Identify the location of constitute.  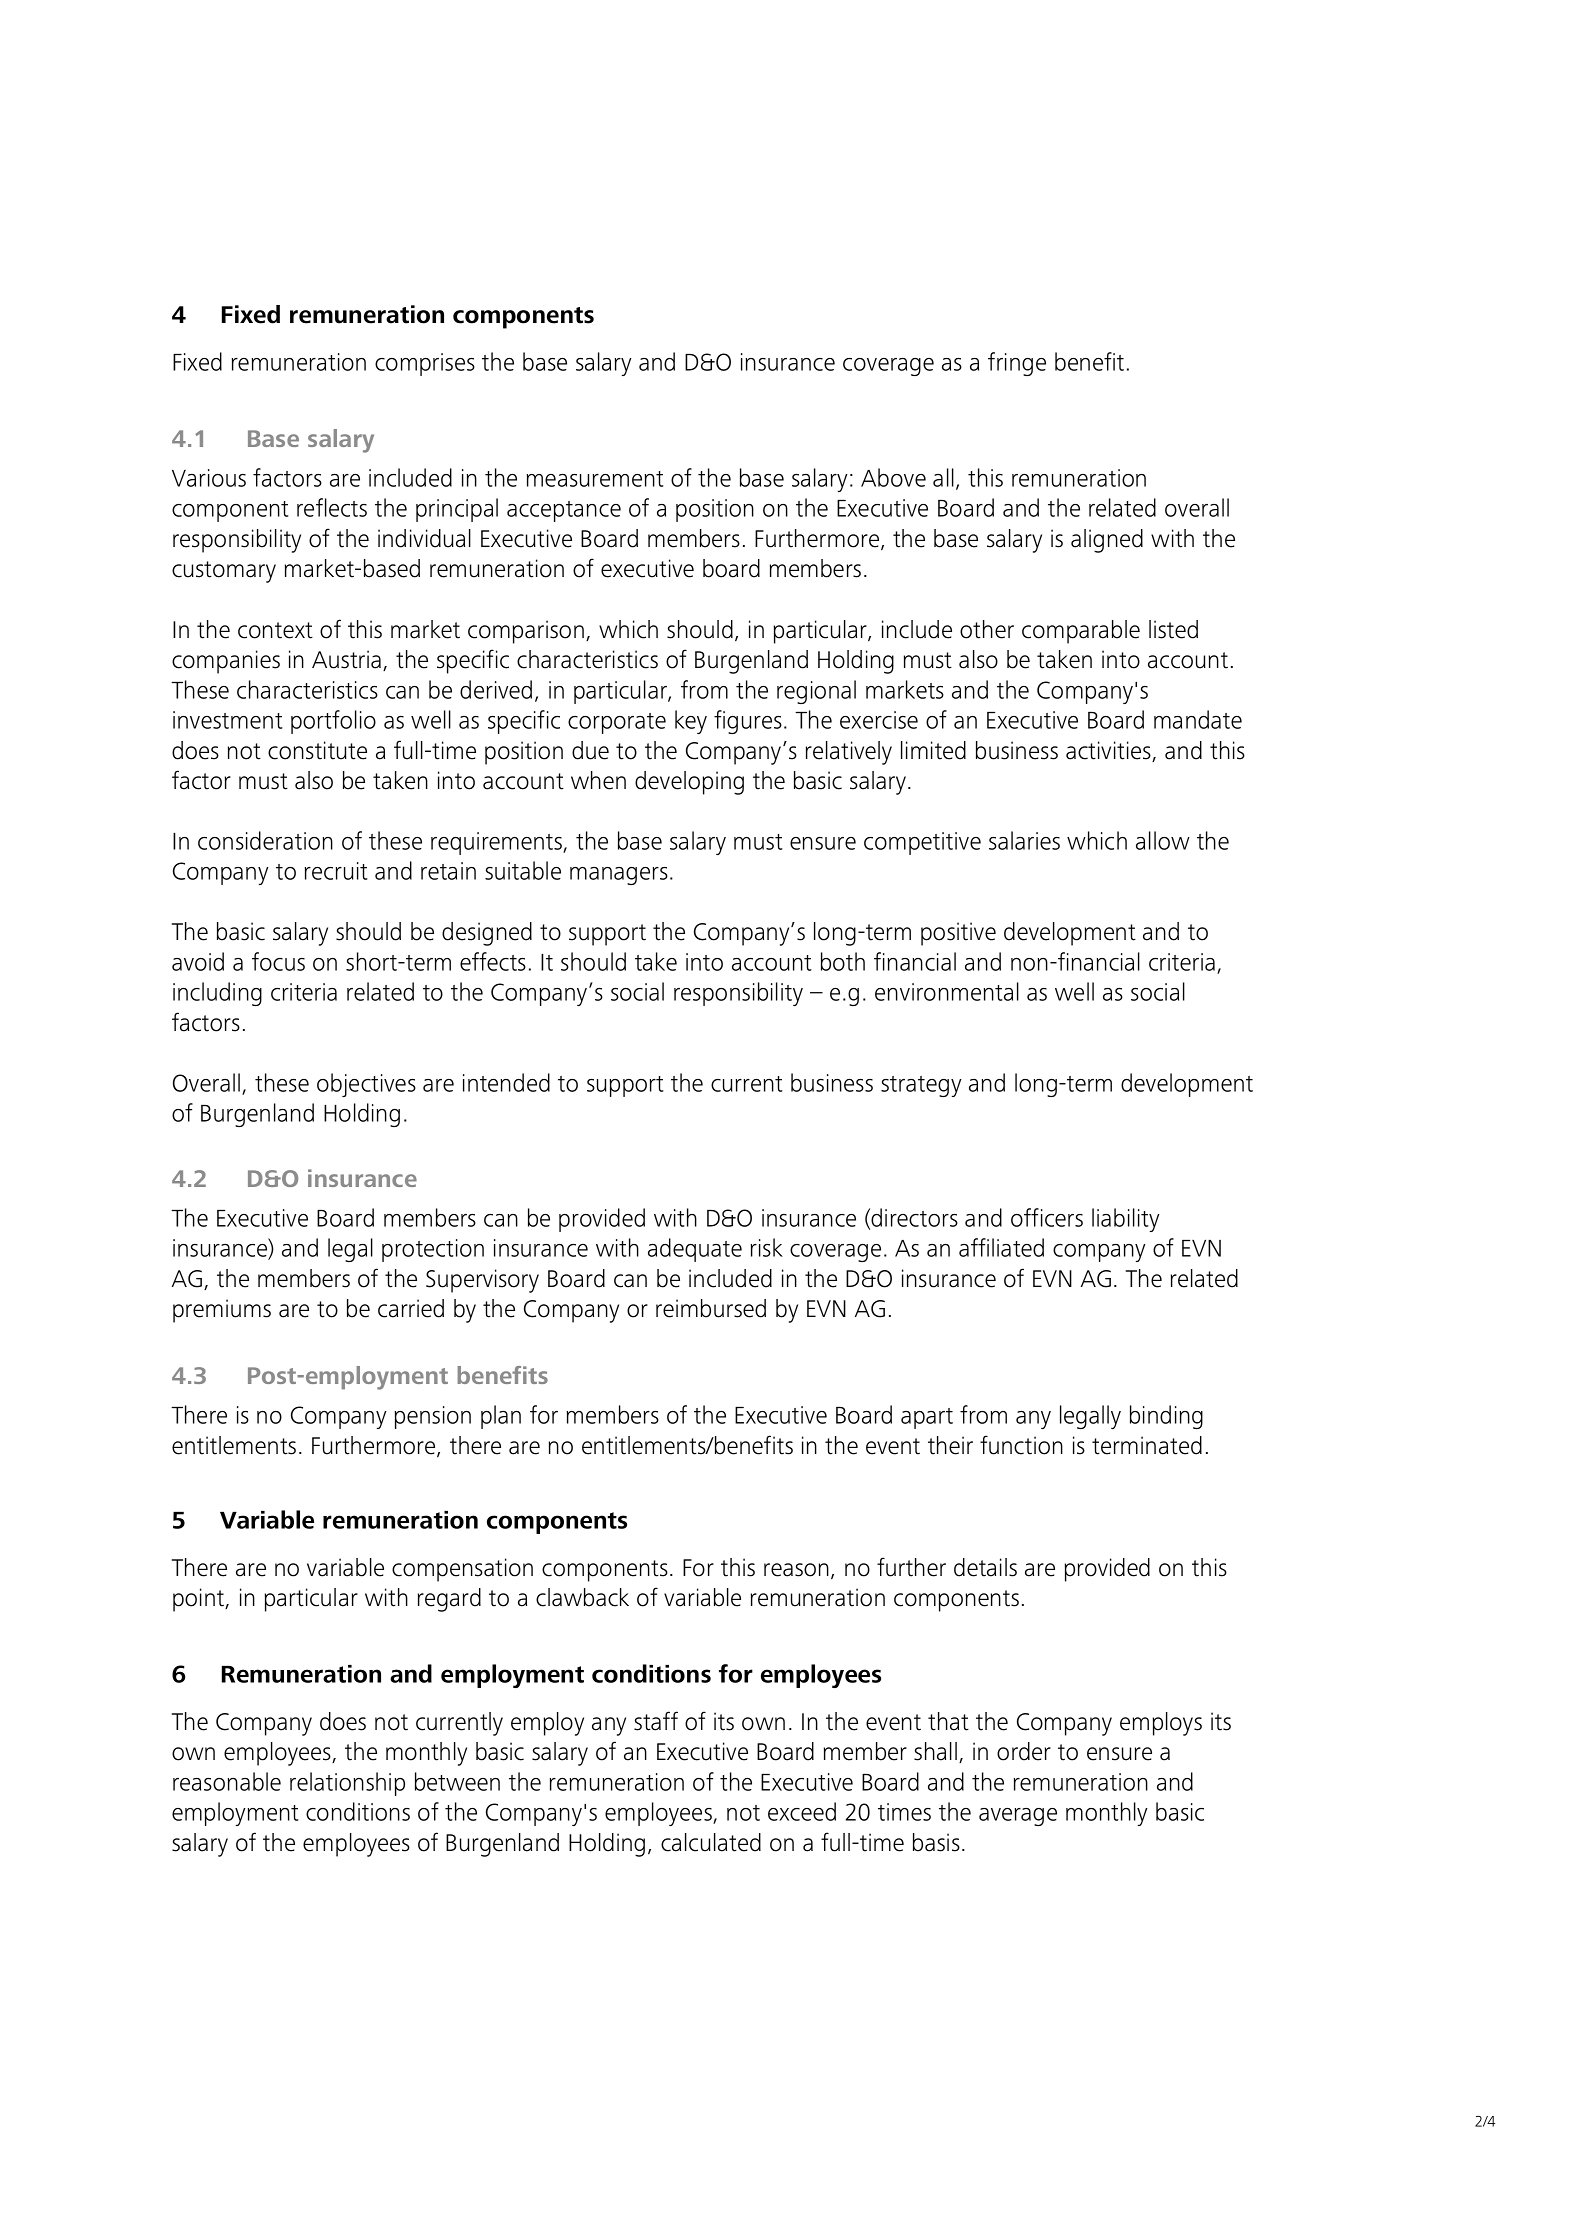
(317, 750).
